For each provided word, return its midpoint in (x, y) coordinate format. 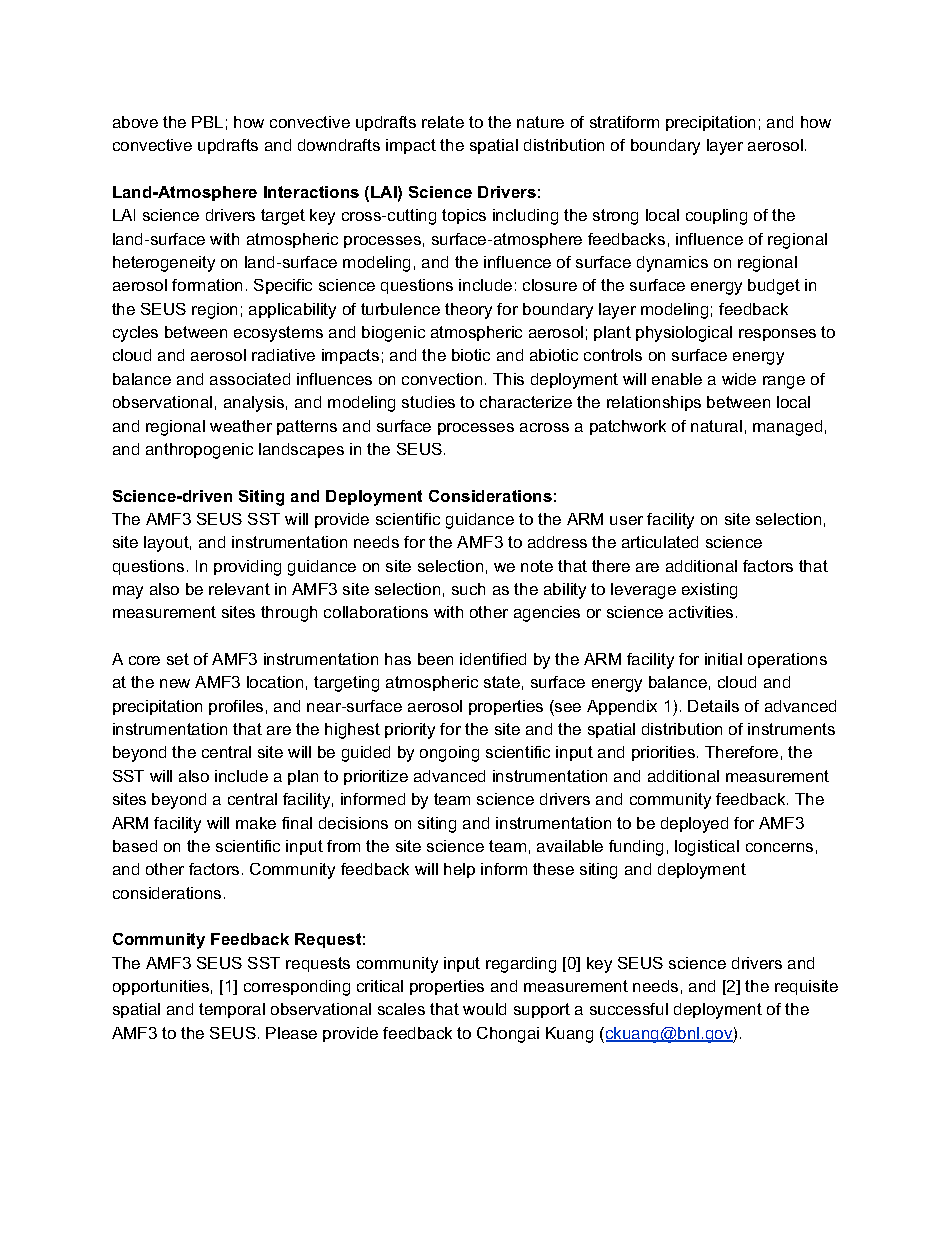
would (484, 1009)
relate (443, 122)
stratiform (624, 122)
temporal (232, 1010)
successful (629, 1009)
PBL (207, 122)
